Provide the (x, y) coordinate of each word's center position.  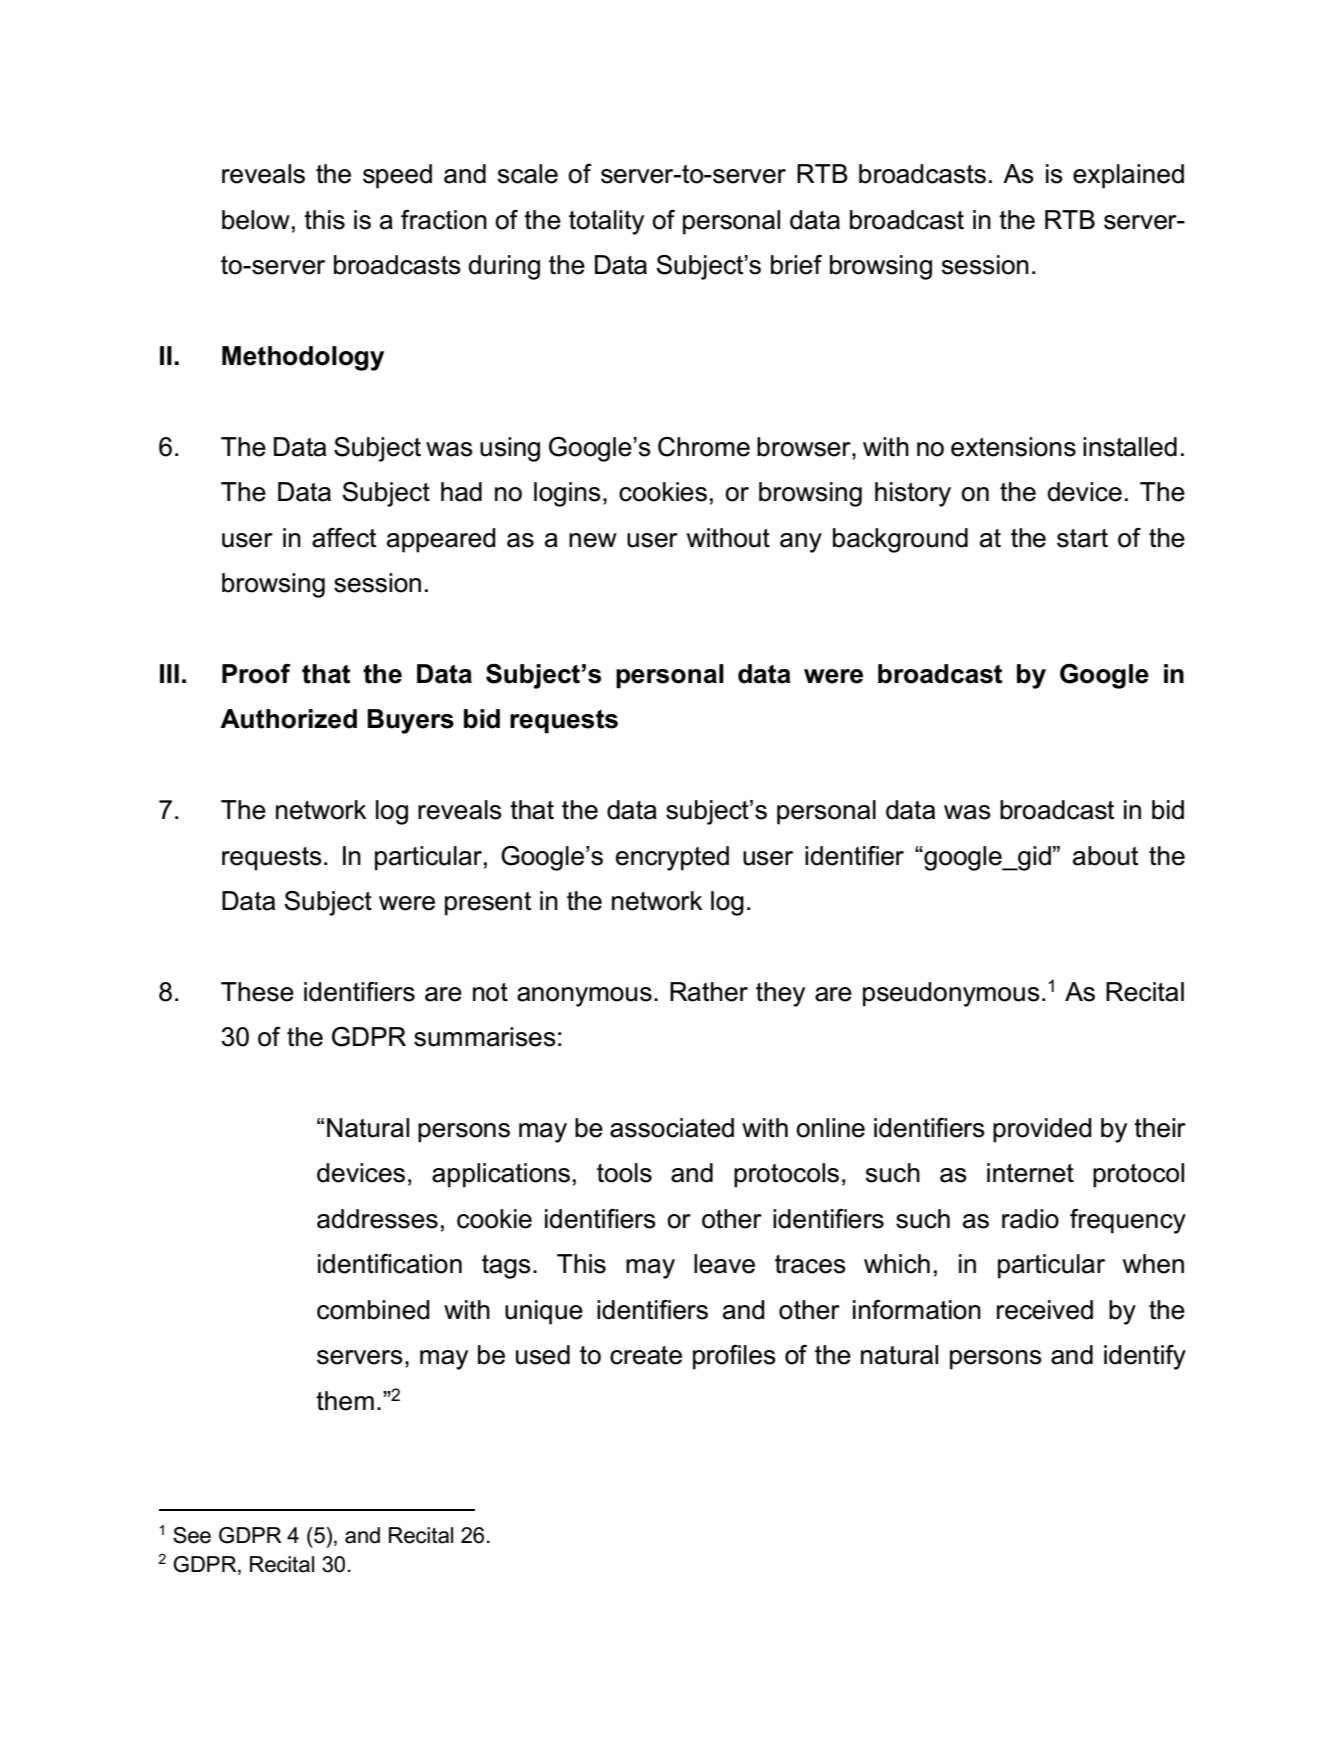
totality (606, 222)
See (192, 1535)
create (646, 1355)
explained (1128, 176)
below (256, 220)
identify (1145, 1357)
